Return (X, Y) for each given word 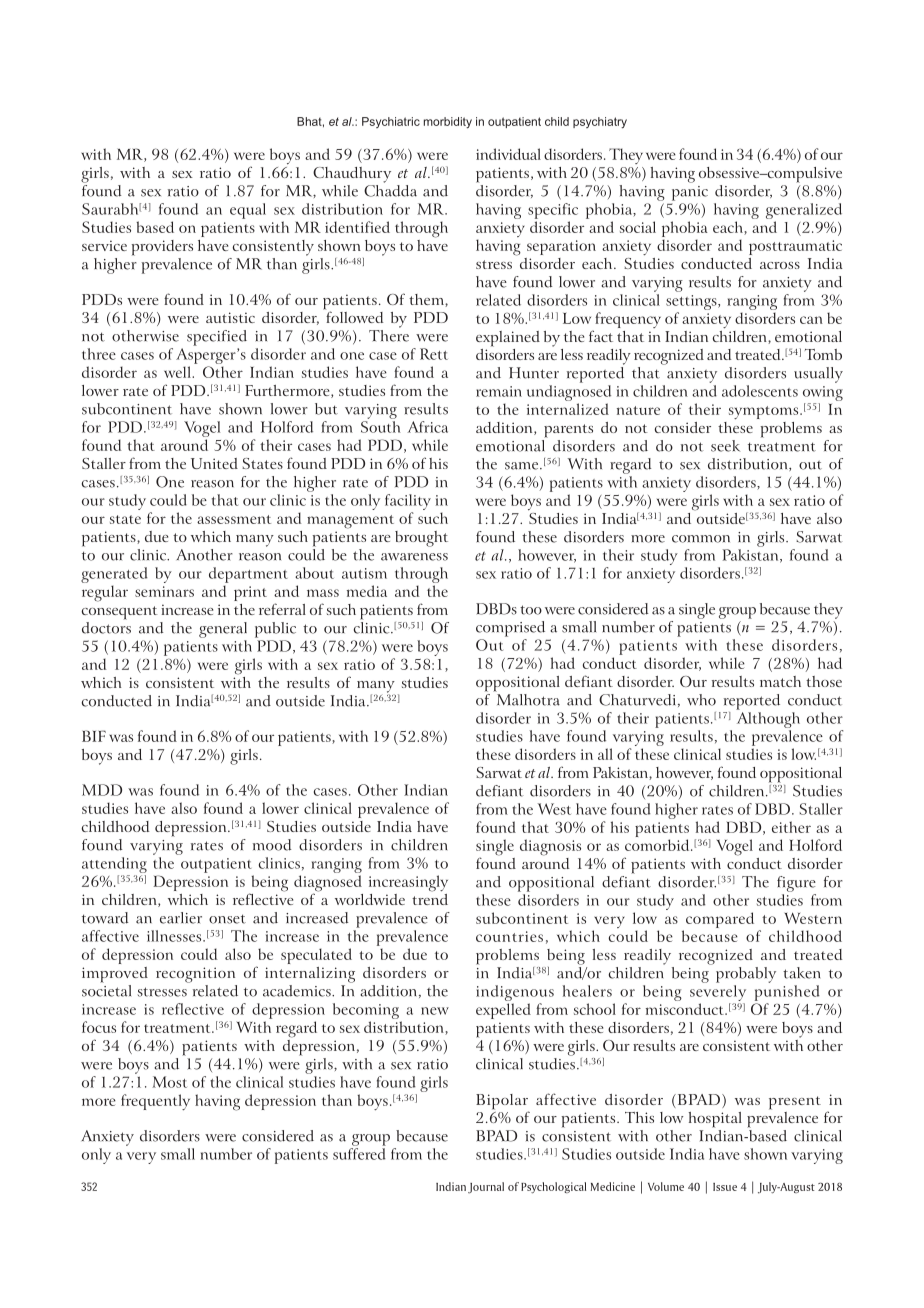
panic (690, 193)
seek (725, 446)
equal (248, 211)
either (791, 827)
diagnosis (550, 847)
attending (114, 866)
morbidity (448, 123)
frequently (155, 1102)
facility (408, 503)
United (214, 463)
